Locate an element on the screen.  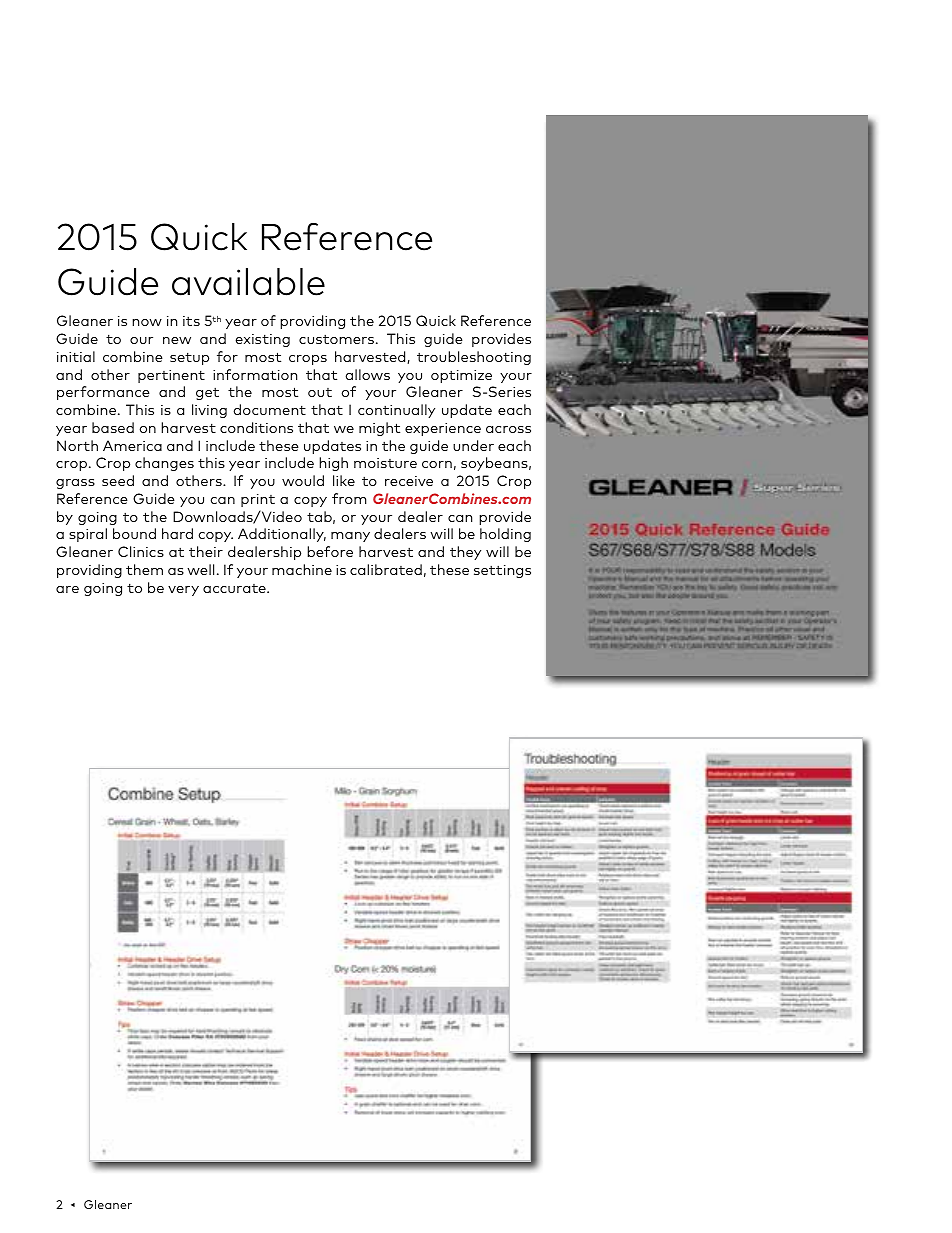
customers is located at coordinates (338, 339).
